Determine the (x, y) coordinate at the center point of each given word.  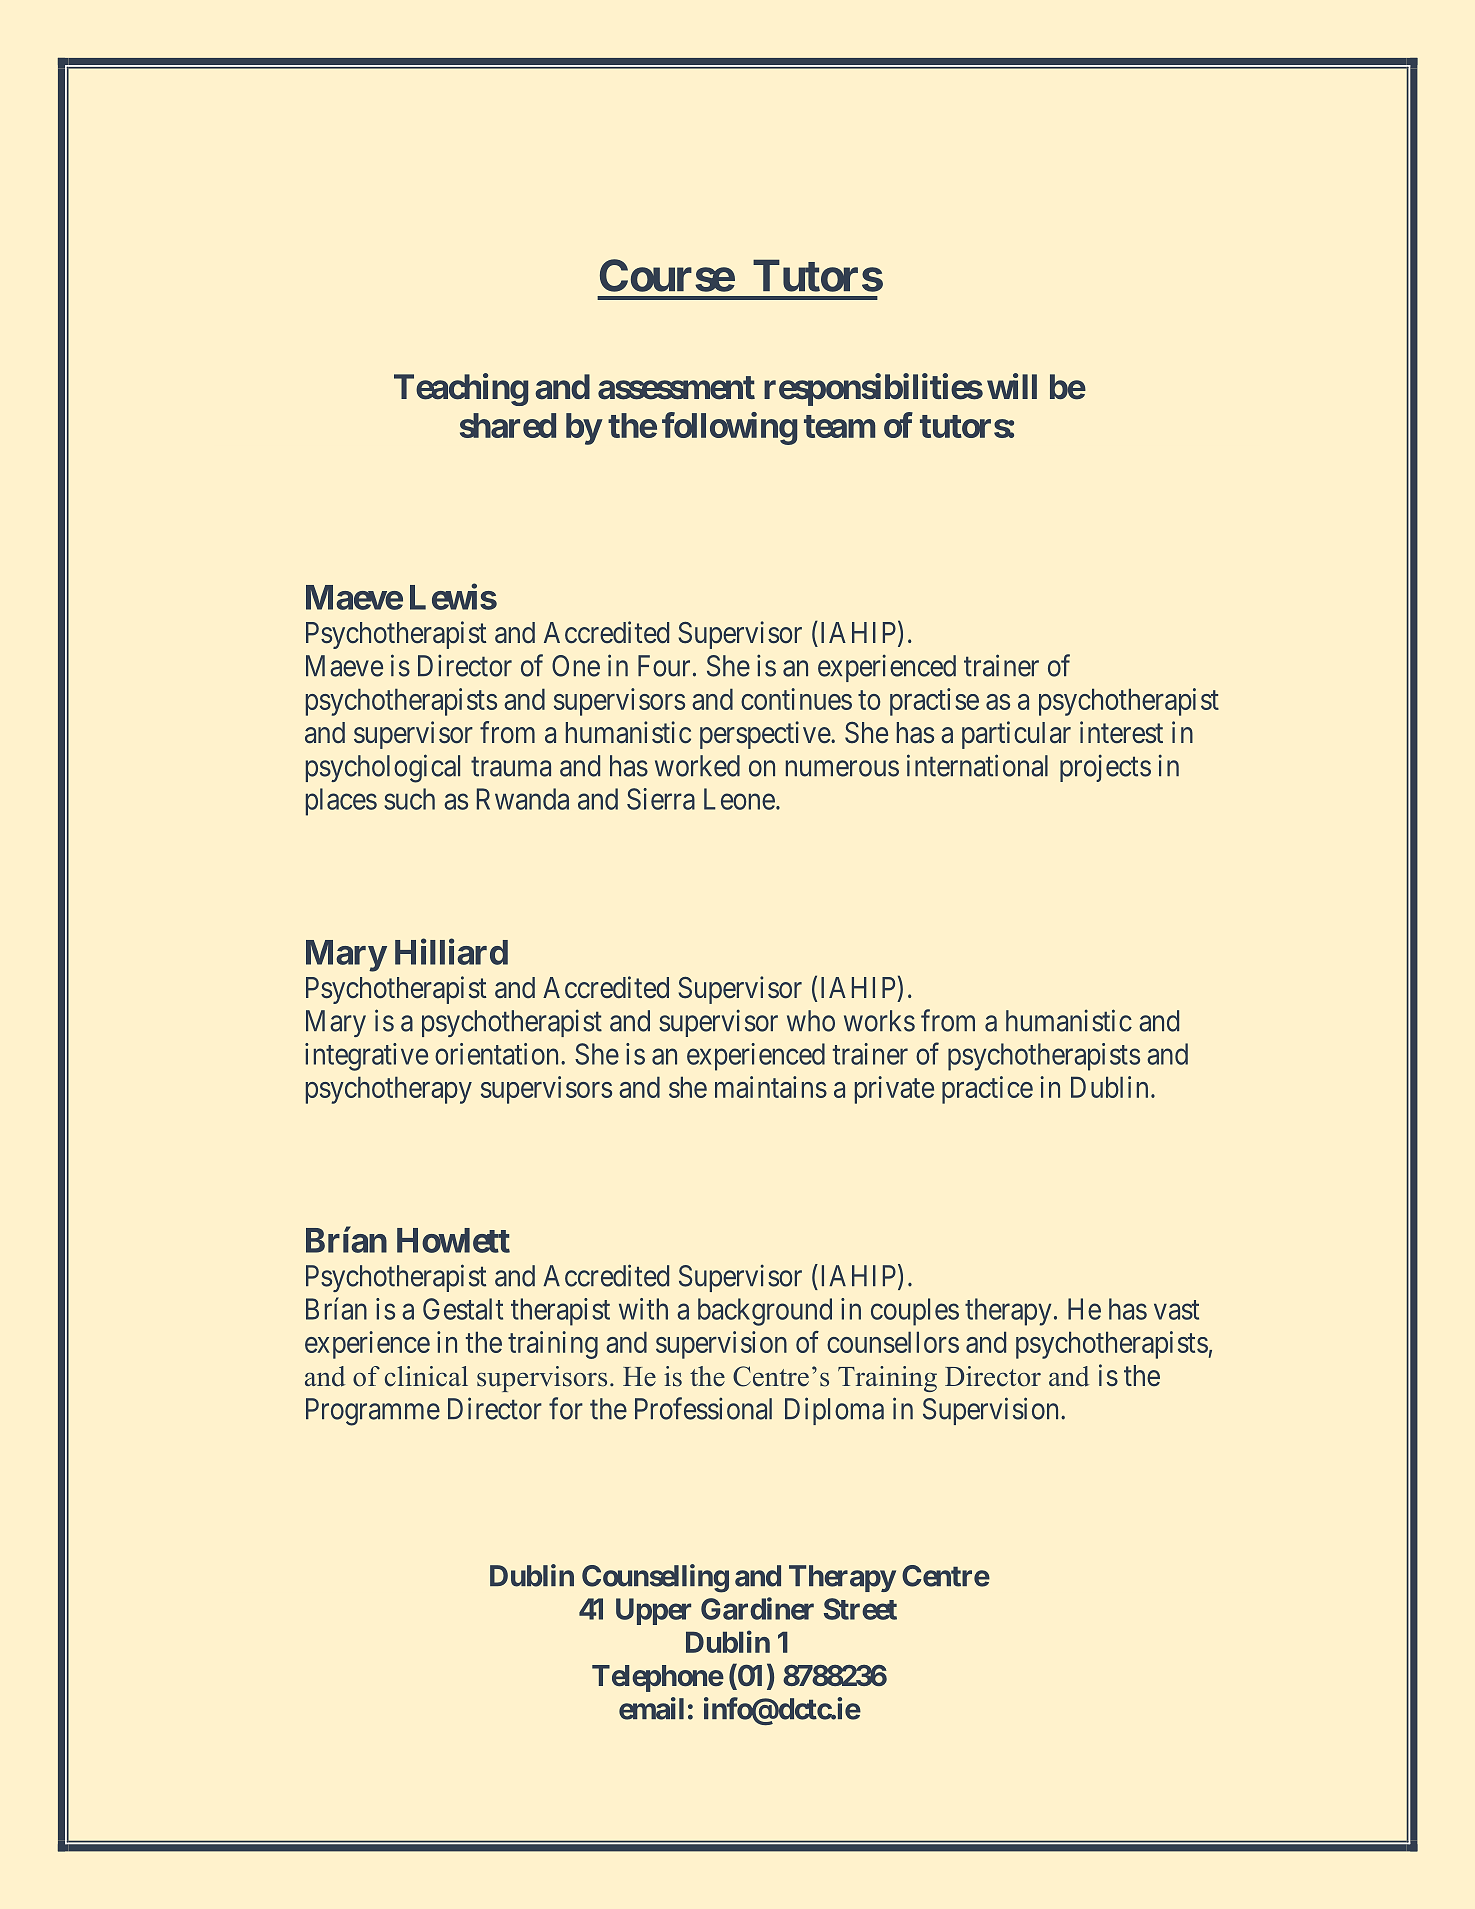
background (765, 1312)
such (409, 799)
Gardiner (757, 1608)
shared (508, 425)
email (651, 1708)
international (977, 765)
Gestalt (463, 1309)
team (839, 426)
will (1012, 386)
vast (1176, 1310)
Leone (739, 799)
